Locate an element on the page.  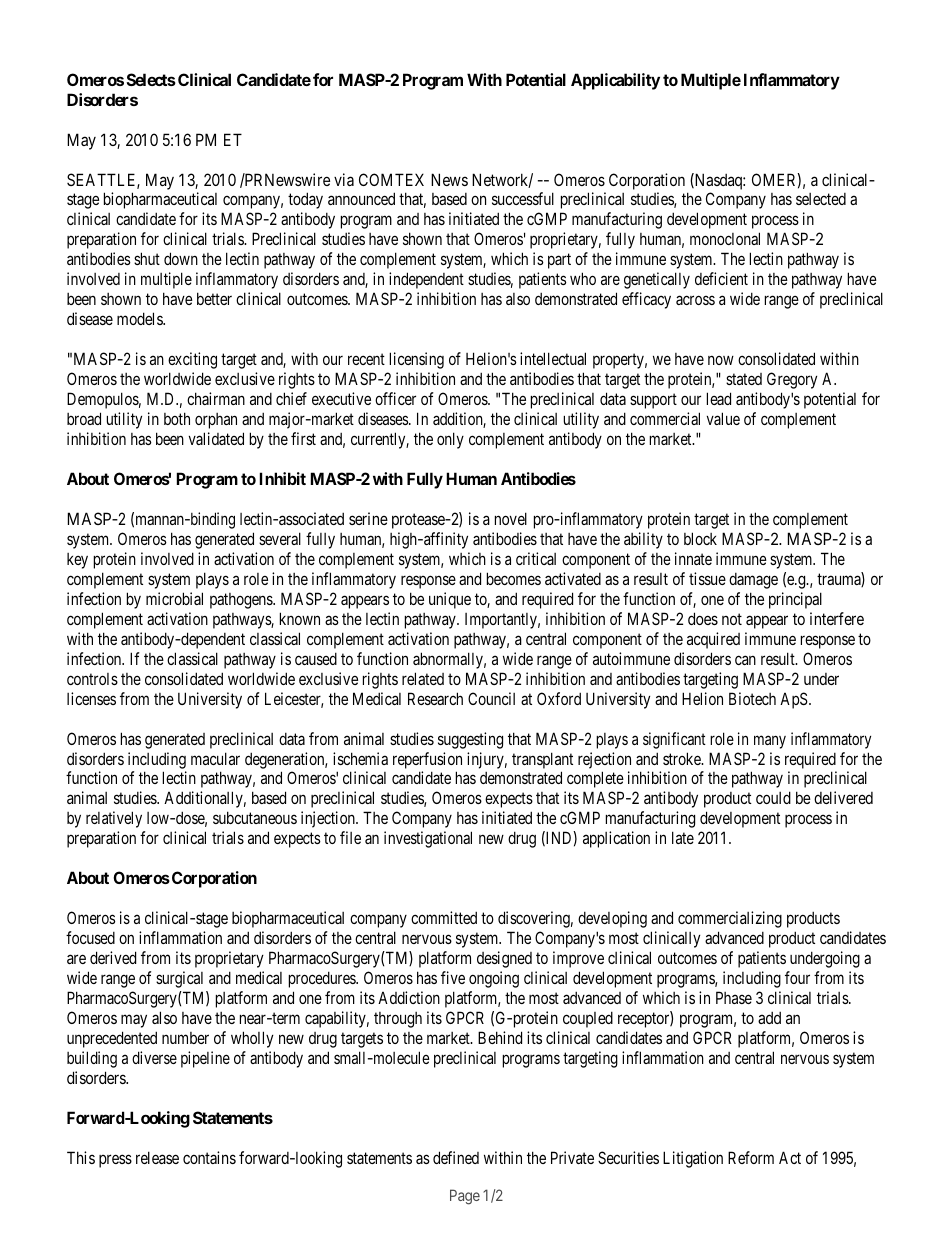
Reform is located at coordinates (751, 1157).
